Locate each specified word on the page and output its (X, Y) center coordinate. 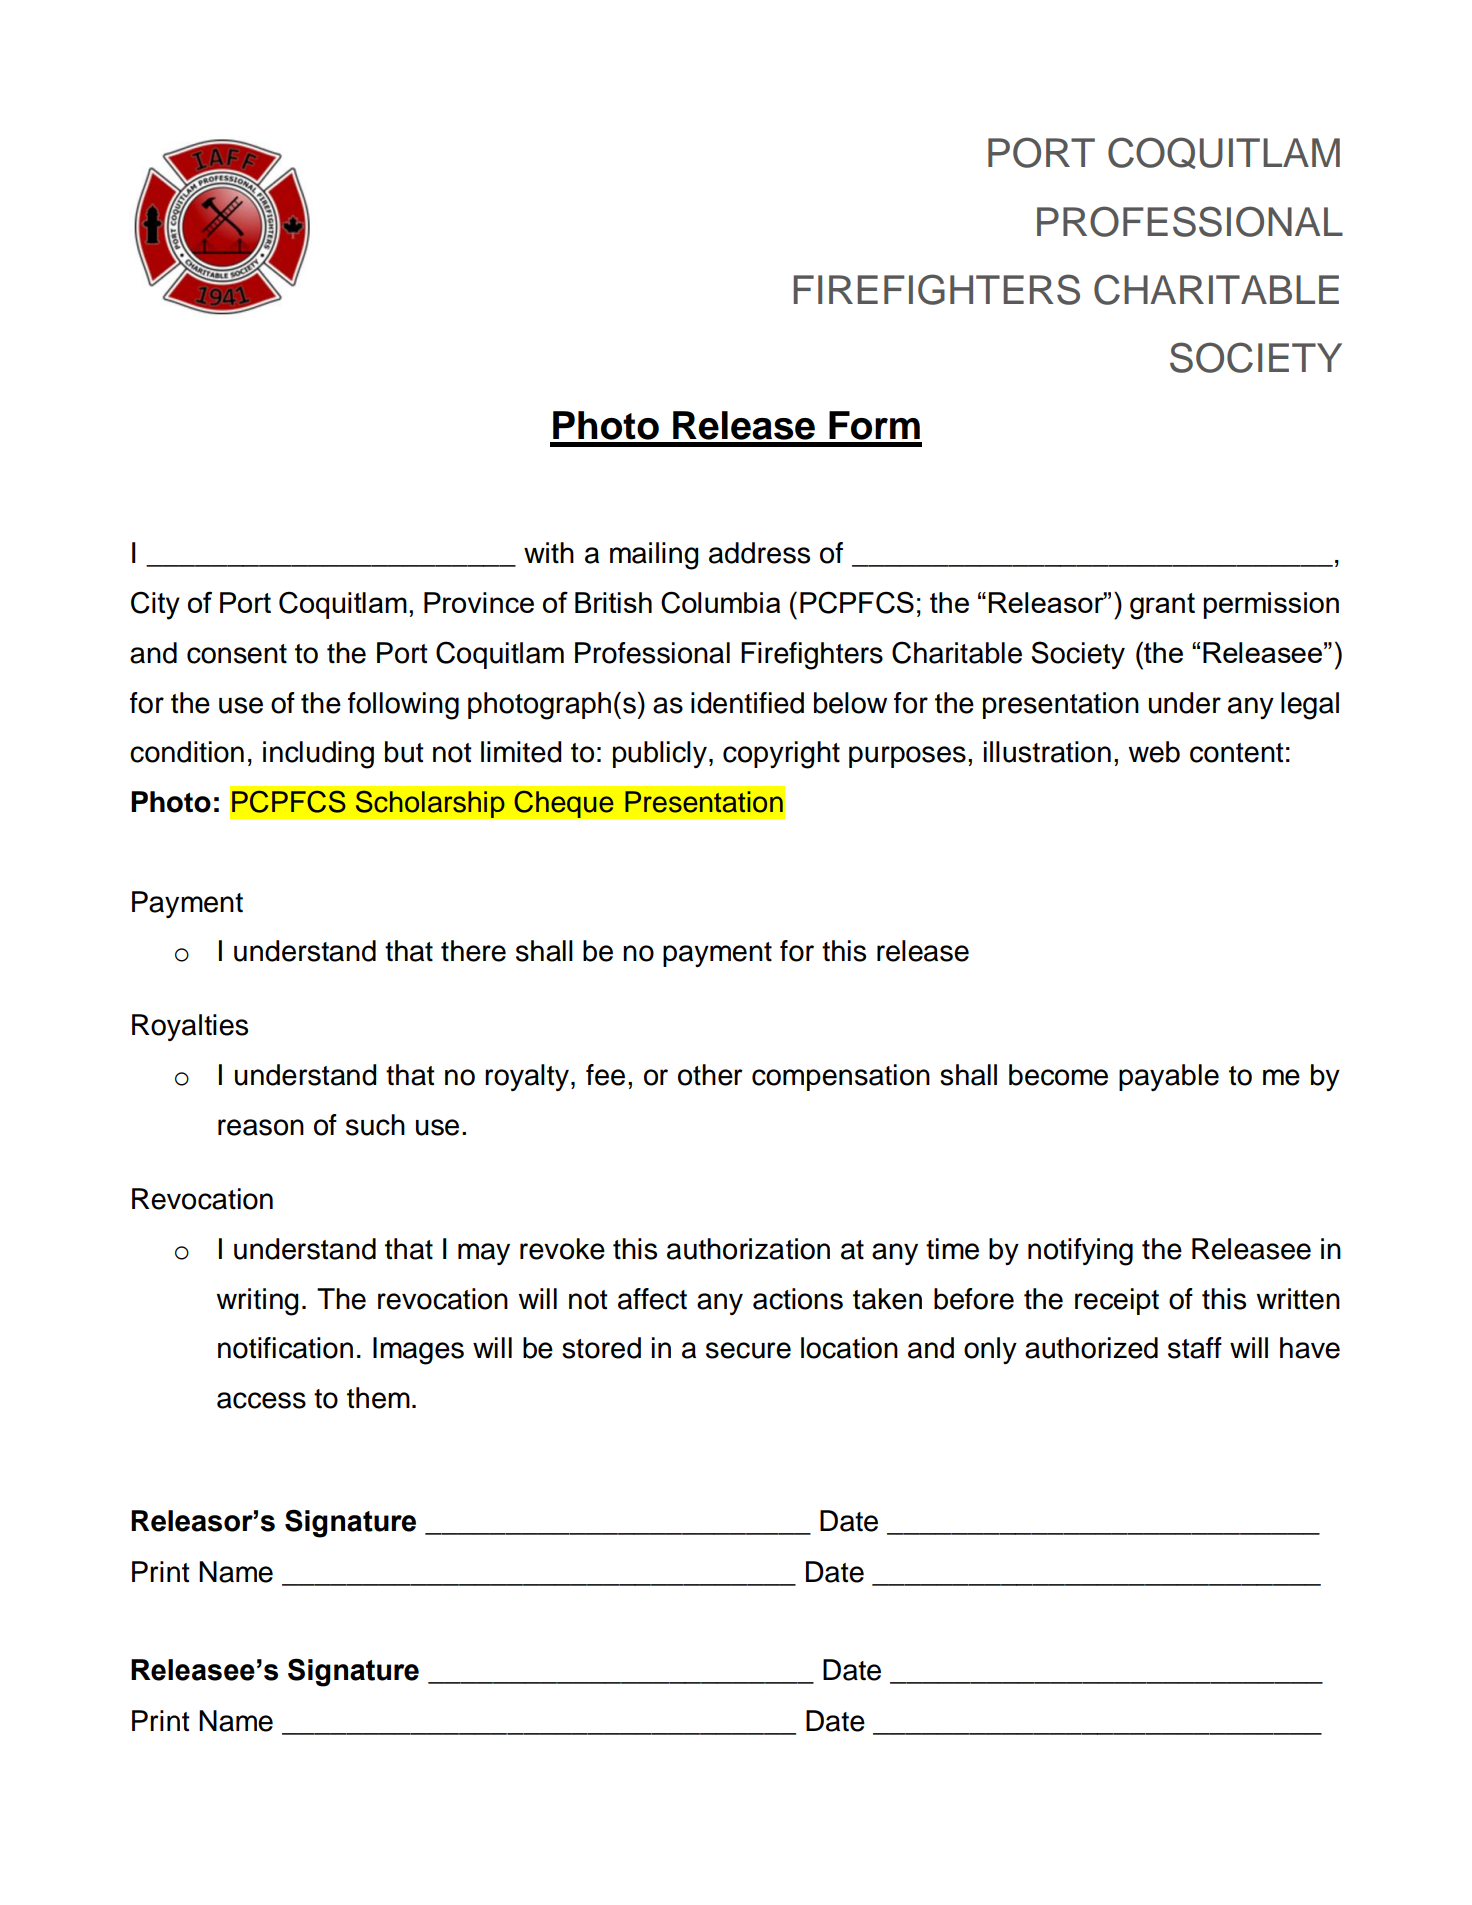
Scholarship (430, 804)
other (710, 1075)
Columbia (720, 602)
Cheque (564, 804)
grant (1162, 606)
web (1154, 752)
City (155, 605)
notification (285, 1348)
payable (1169, 1077)
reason (261, 1127)
